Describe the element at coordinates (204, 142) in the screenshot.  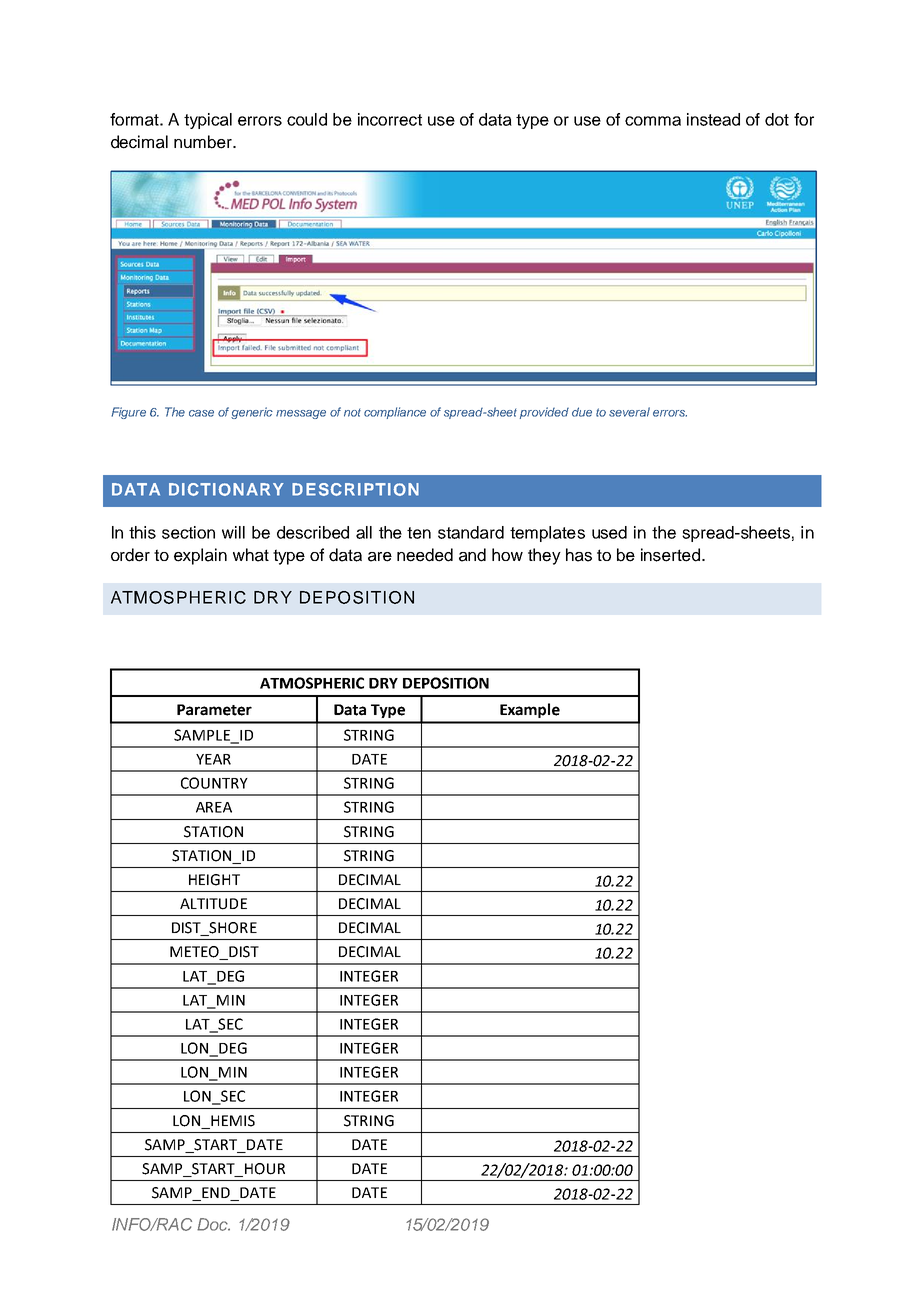
I see `number` at that location.
